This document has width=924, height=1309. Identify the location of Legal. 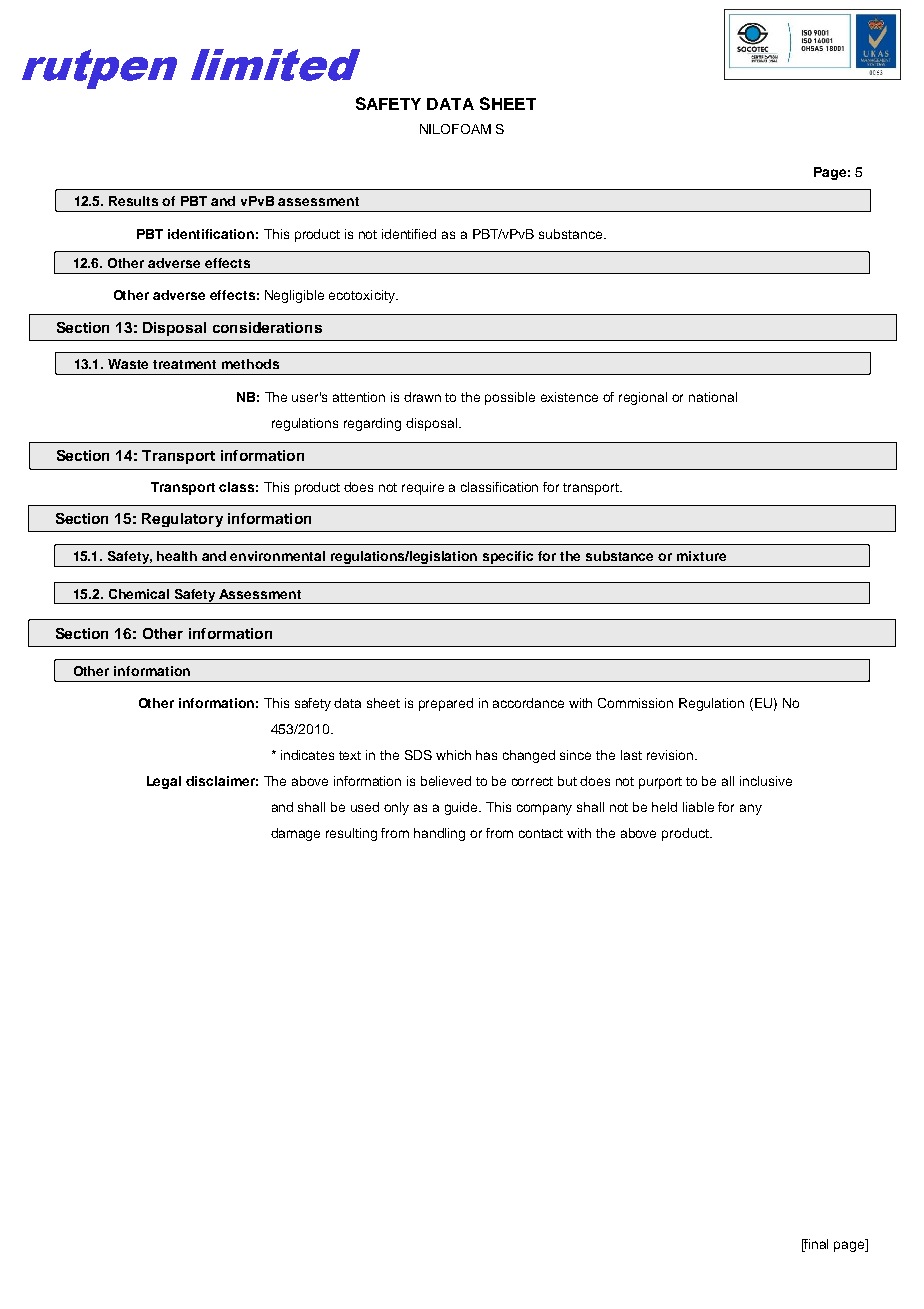
(164, 782).
